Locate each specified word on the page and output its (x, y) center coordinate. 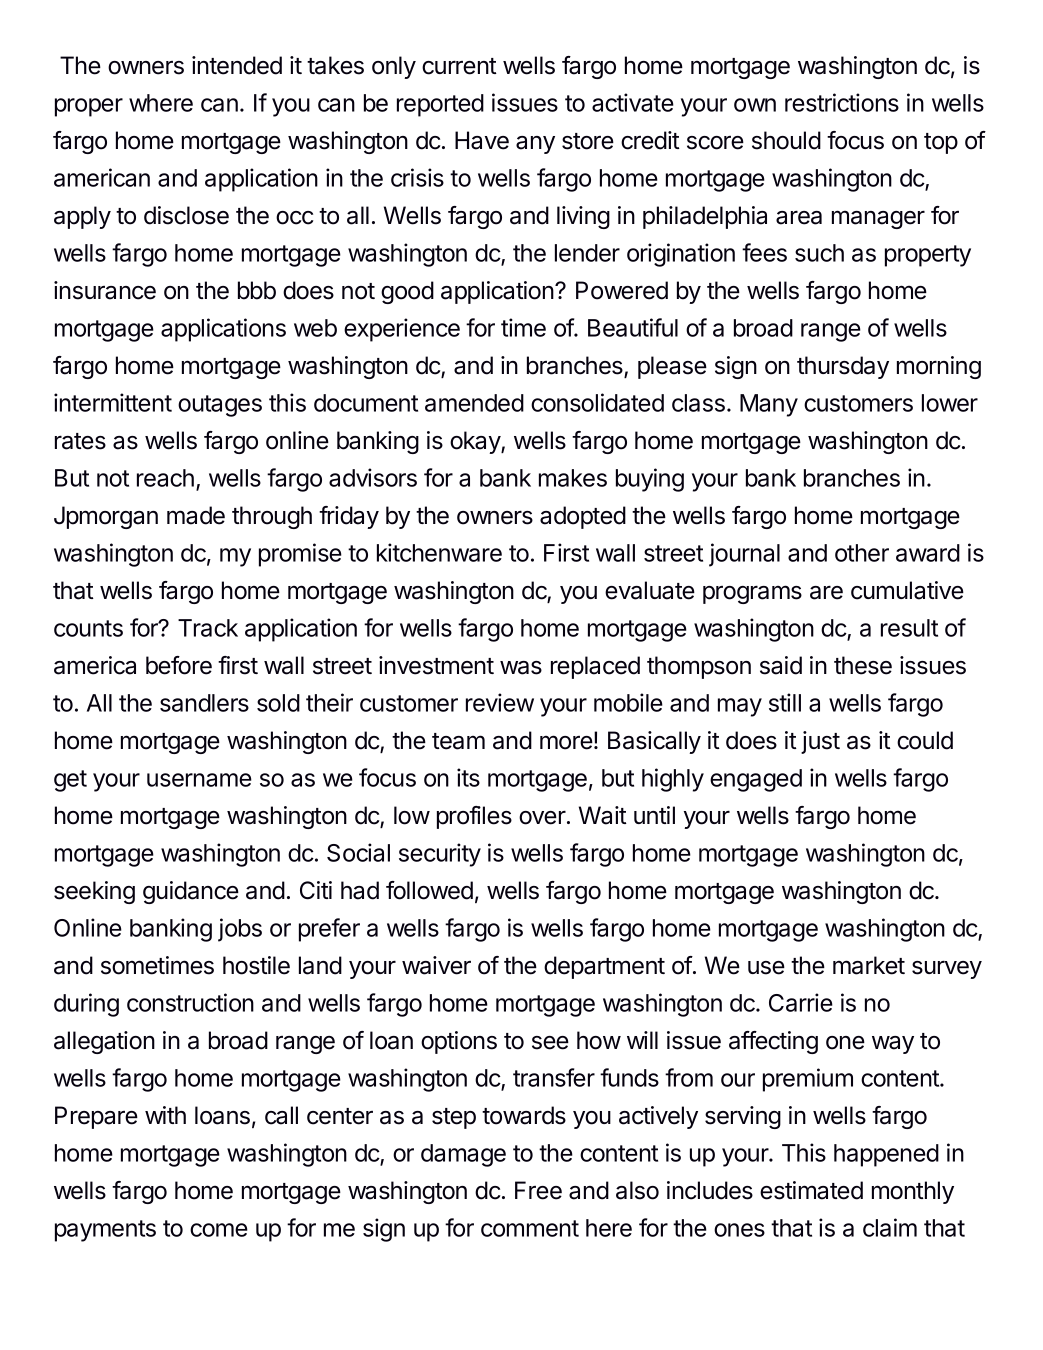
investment (436, 665)
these (863, 665)
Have (482, 140)
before (179, 665)
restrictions (842, 102)
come (219, 1230)
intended (237, 65)
